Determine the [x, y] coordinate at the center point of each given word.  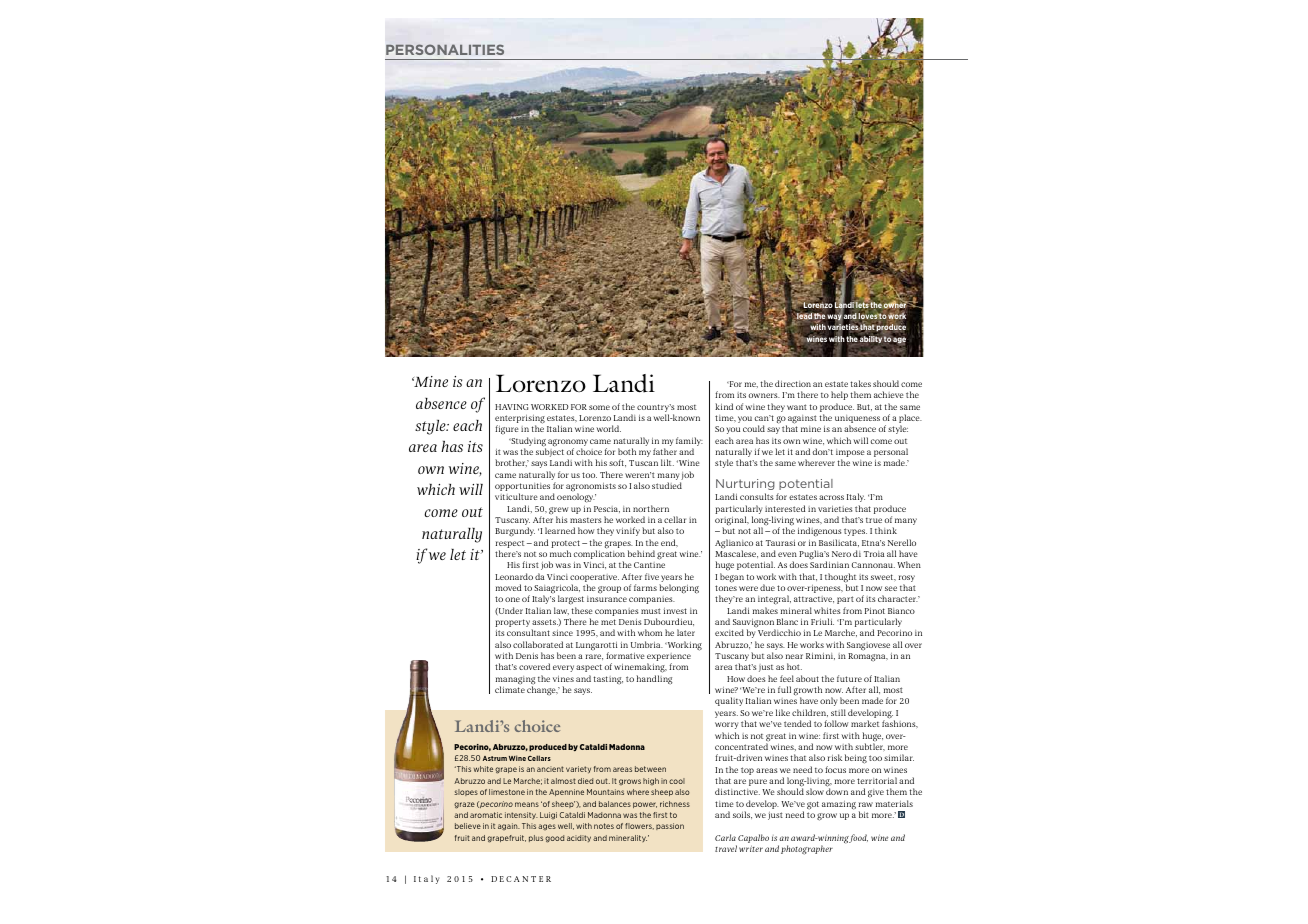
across [831, 497]
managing [515, 681]
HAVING [511, 407]
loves [868, 317]
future [849, 678]
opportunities [522, 488]
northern [651, 508]
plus [536, 838]
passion [670, 826]
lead [804, 316]
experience [669, 658]
